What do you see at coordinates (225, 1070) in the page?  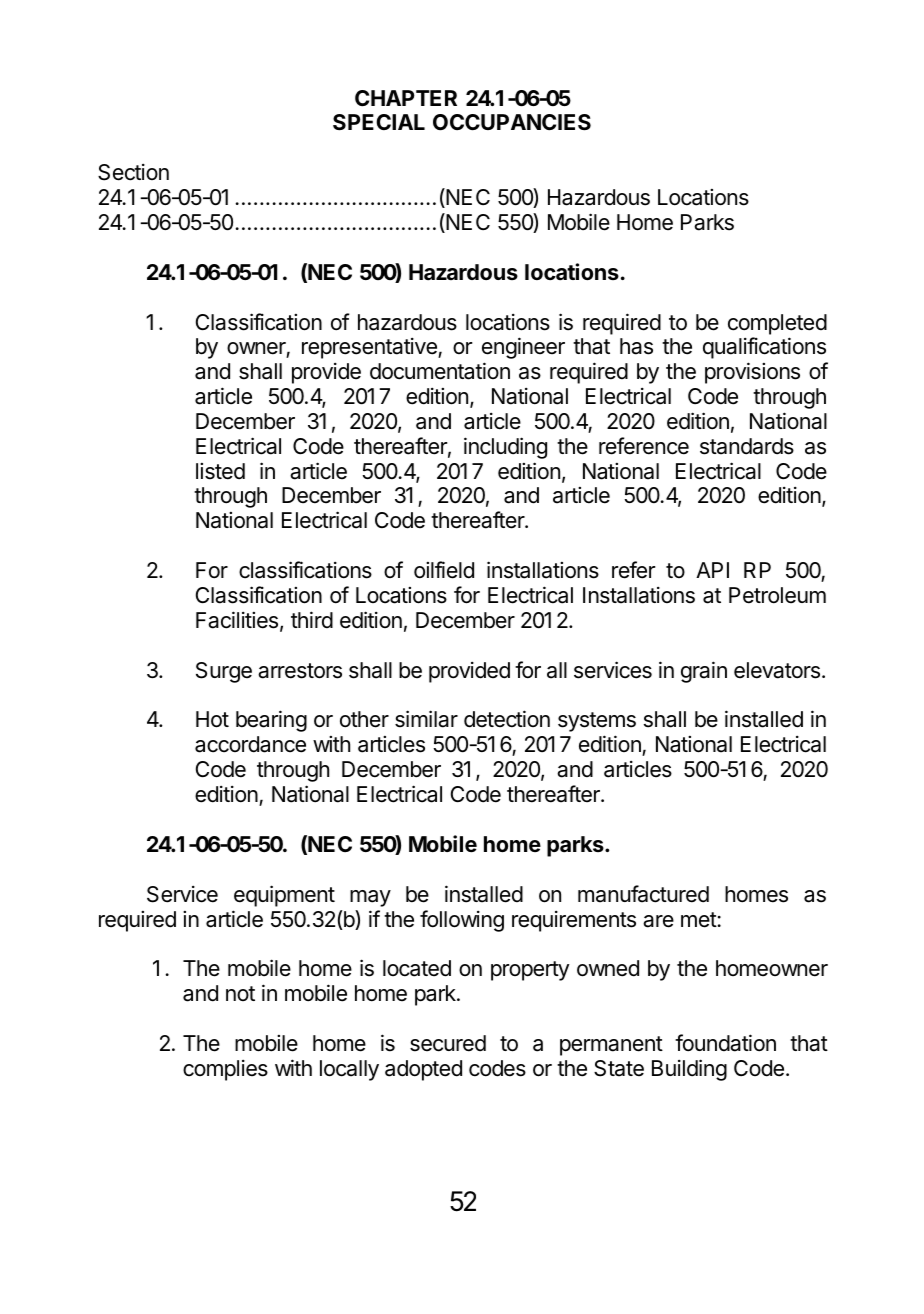 I see `complies` at bounding box center [225, 1070].
